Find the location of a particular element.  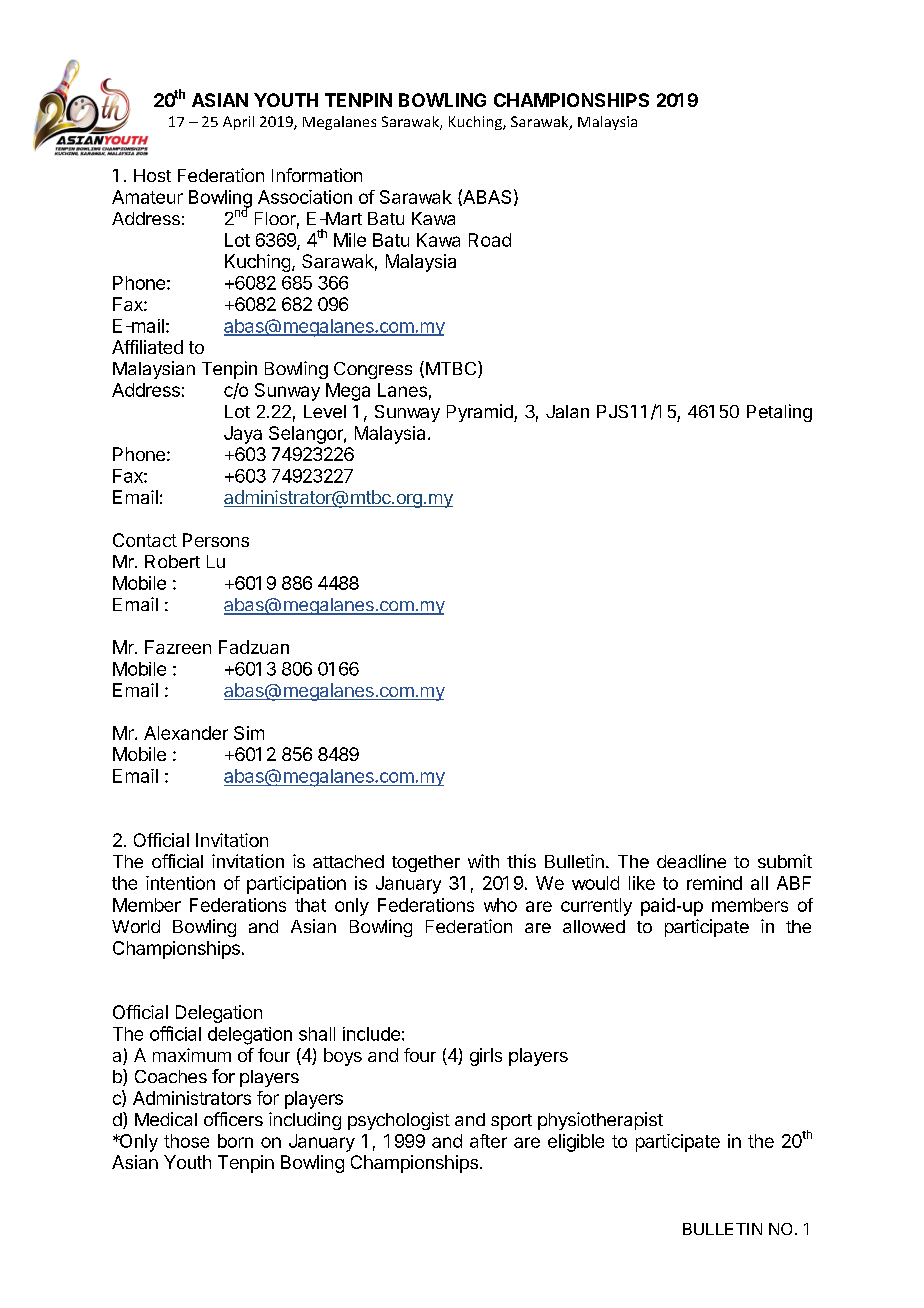

April is located at coordinates (238, 123).
